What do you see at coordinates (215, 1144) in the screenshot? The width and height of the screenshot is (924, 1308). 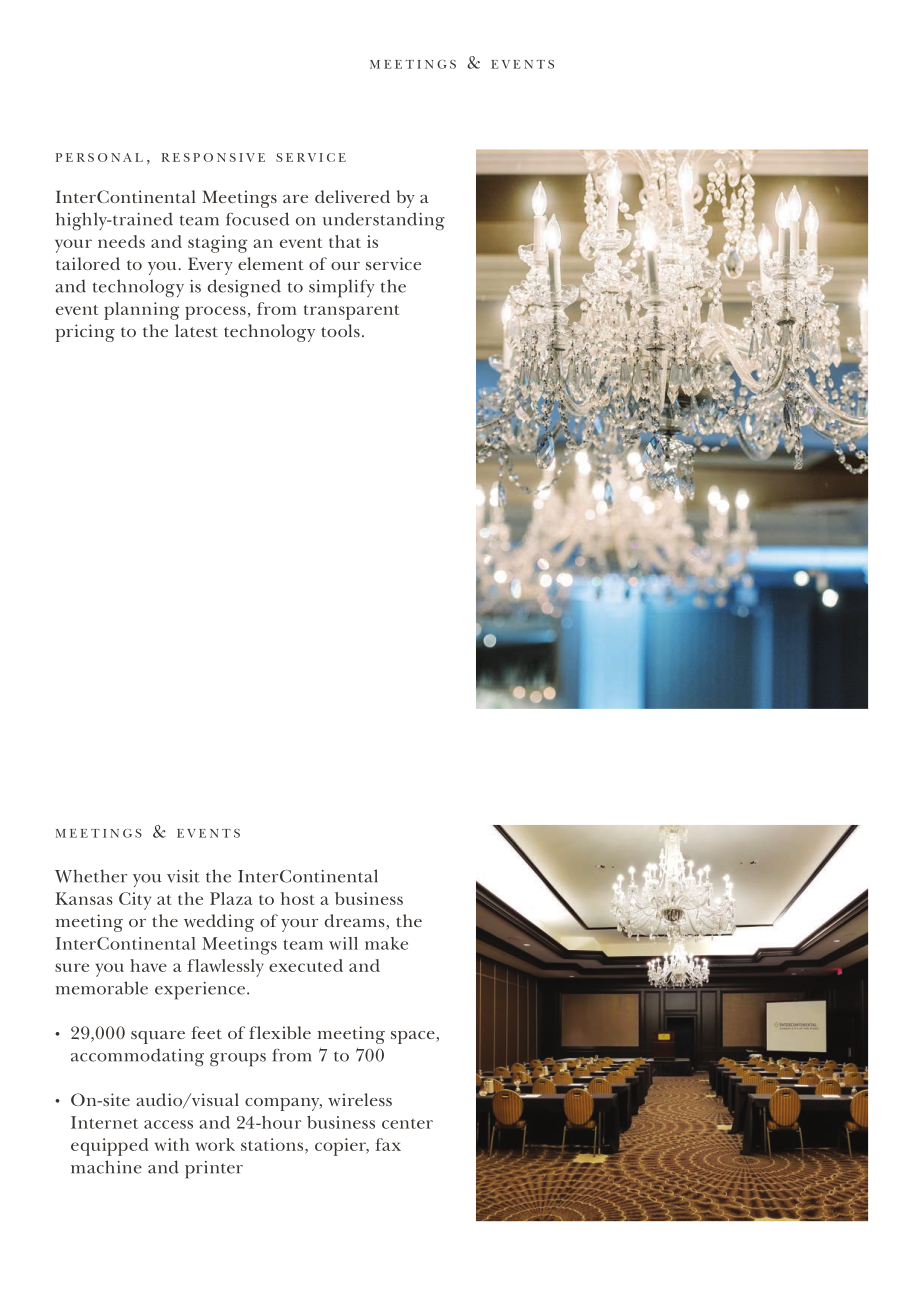 I see `work` at bounding box center [215, 1144].
